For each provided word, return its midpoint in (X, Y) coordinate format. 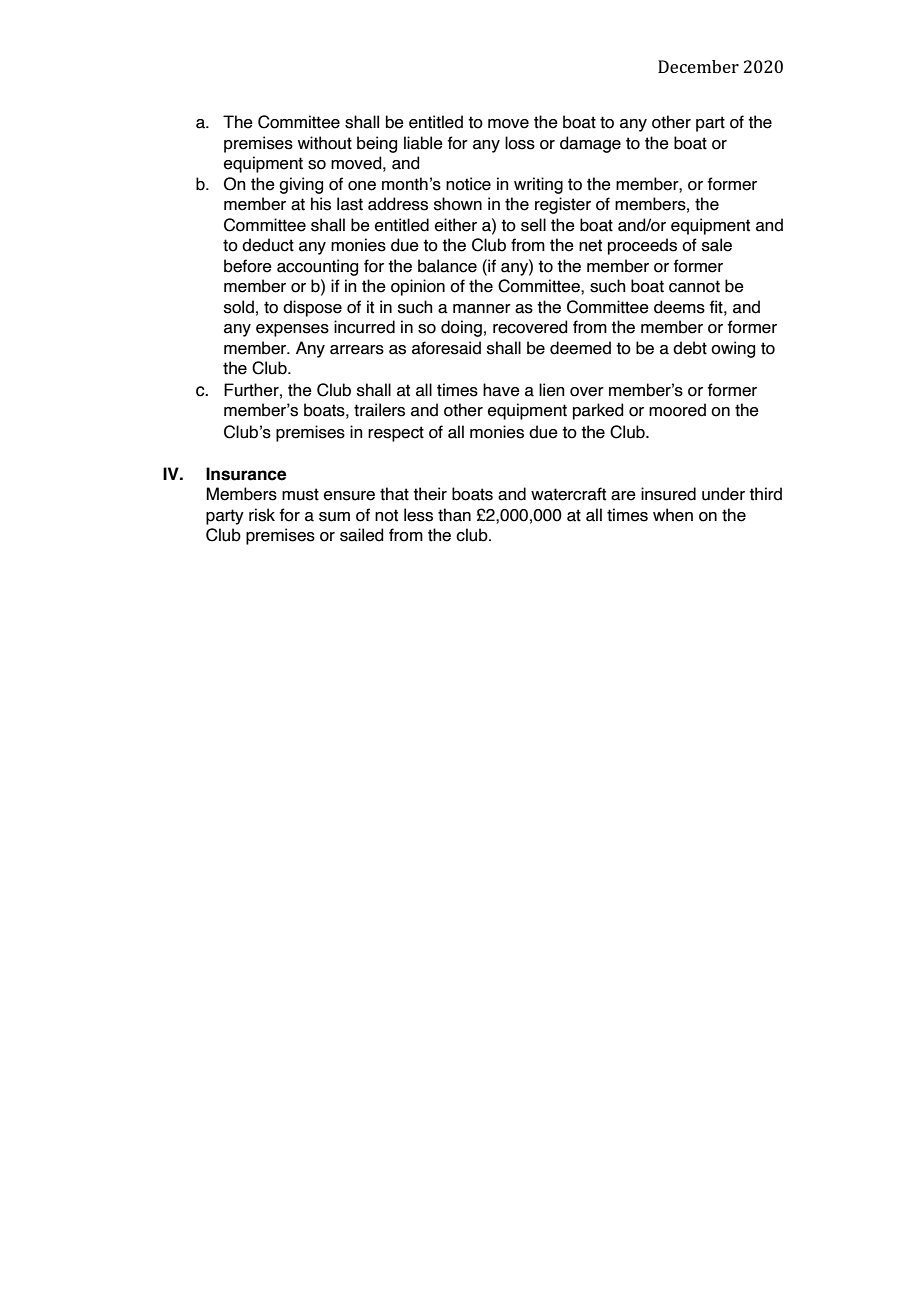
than (454, 515)
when (673, 515)
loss (520, 143)
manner (482, 309)
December (698, 66)
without (325, 143)
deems (679, 307)
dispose (312, 308)
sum (334, 517)
